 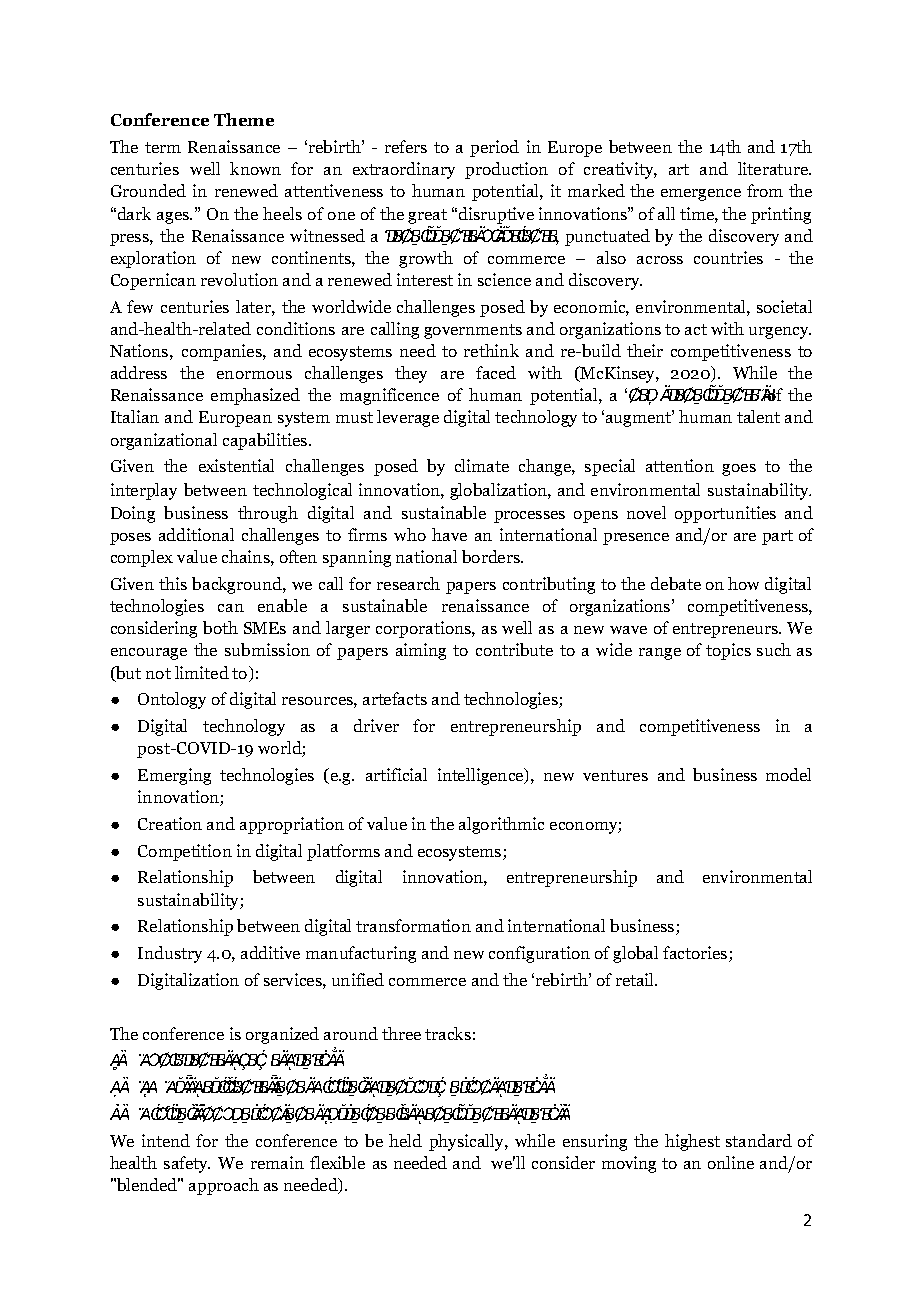 I want to click on Competition, so click(x=185, y=852).
